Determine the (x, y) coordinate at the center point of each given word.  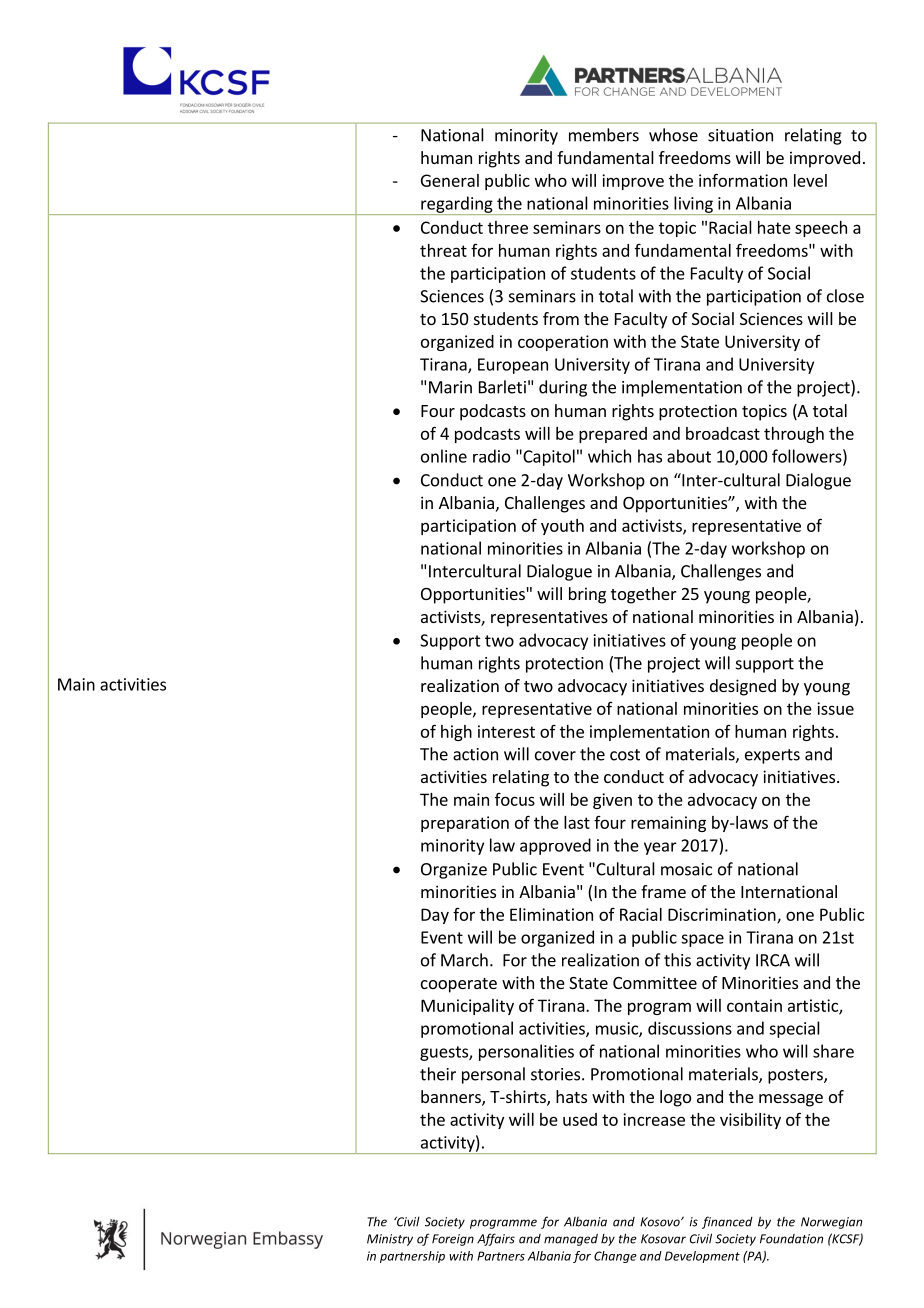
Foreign (453, 1240)
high (456, 733)
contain (754, 1005)
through (794, 435)
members (604, 135)
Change (615, 1257)
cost (625, 755)
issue (835, 708)
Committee (655, 982)
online (444, 456)
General (450, 180)
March (464, 960)
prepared (613, 435)
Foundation (791, 1239)
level (810, 180)
